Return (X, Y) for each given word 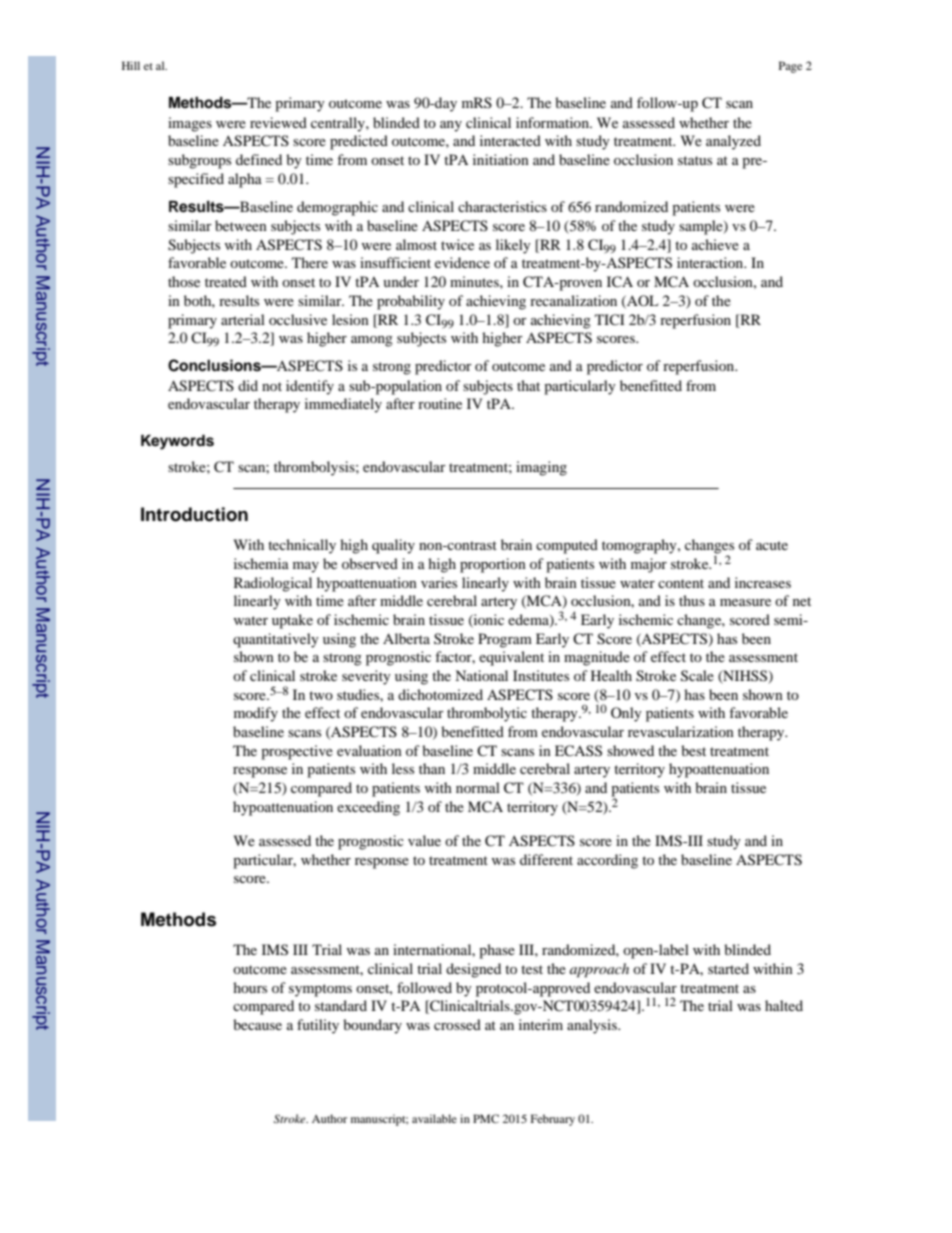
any (451, 126)
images (190, 124)
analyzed (733, 142)
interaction (711, 262)
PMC (486, 1118)
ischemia (261, 563)
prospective (297, 752)
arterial (243, 319)
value (424, 840)
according (607, 861)
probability (411, 302)
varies (439, 582)
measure (745, 602)
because (257, 1024)
